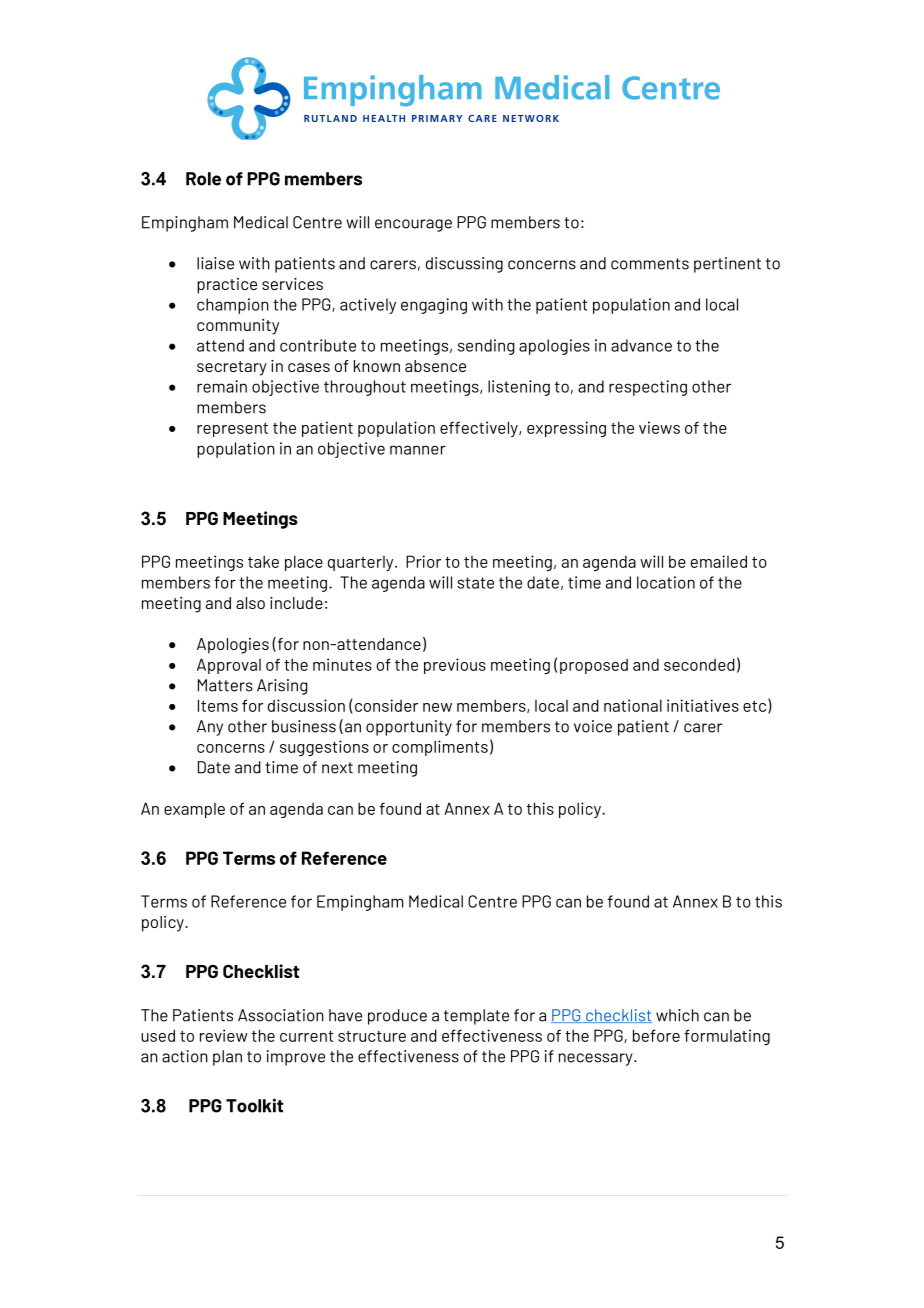  What do you see at coordinates (413, 225) in the screenshot?
I see `encourage` at bounding box center [413, 225].
